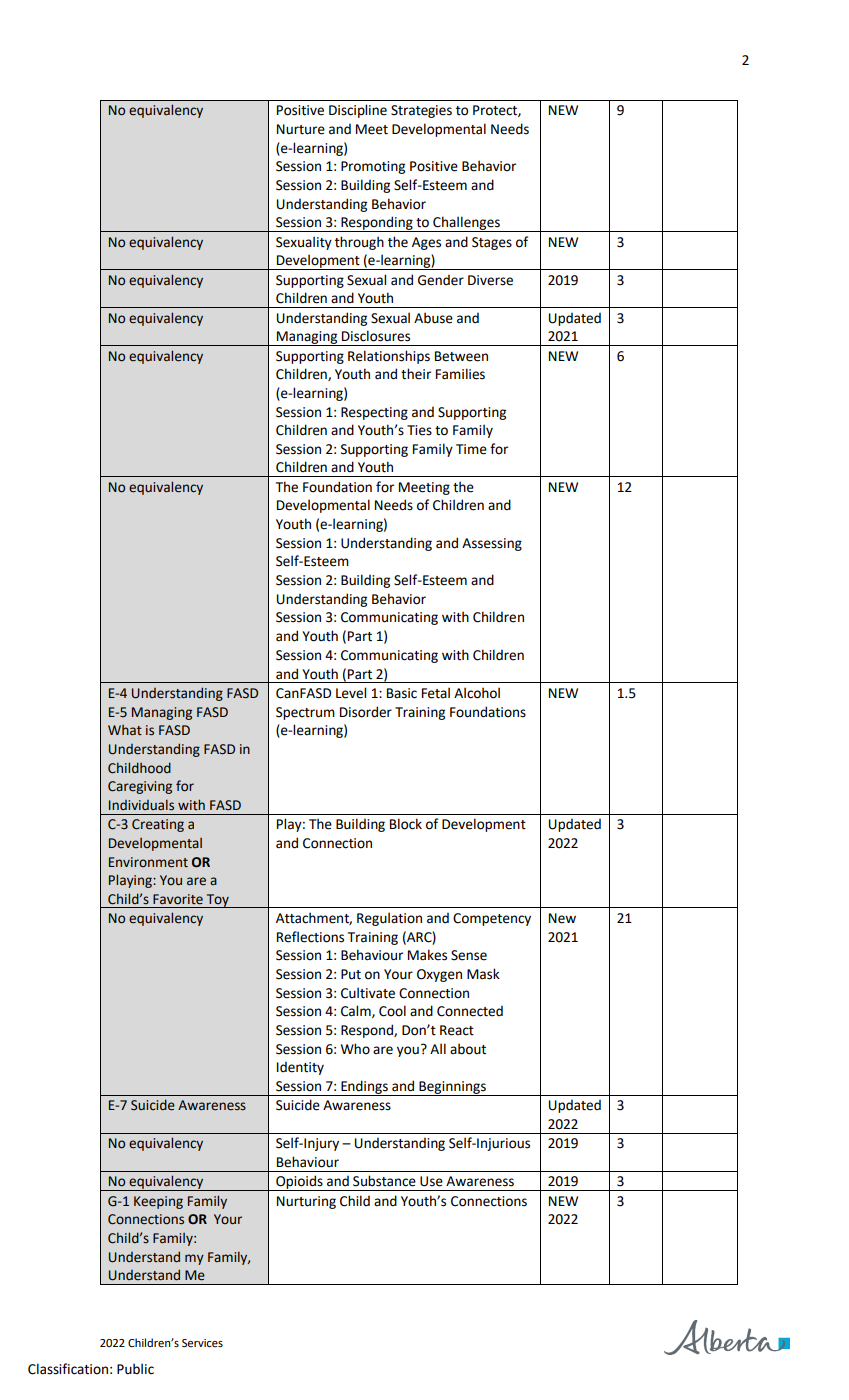 This page has height=1400, width=849. What do you see at coordinates (305, 713) in the page?
I see `Spectrum` at bounding box center [305, 713].
